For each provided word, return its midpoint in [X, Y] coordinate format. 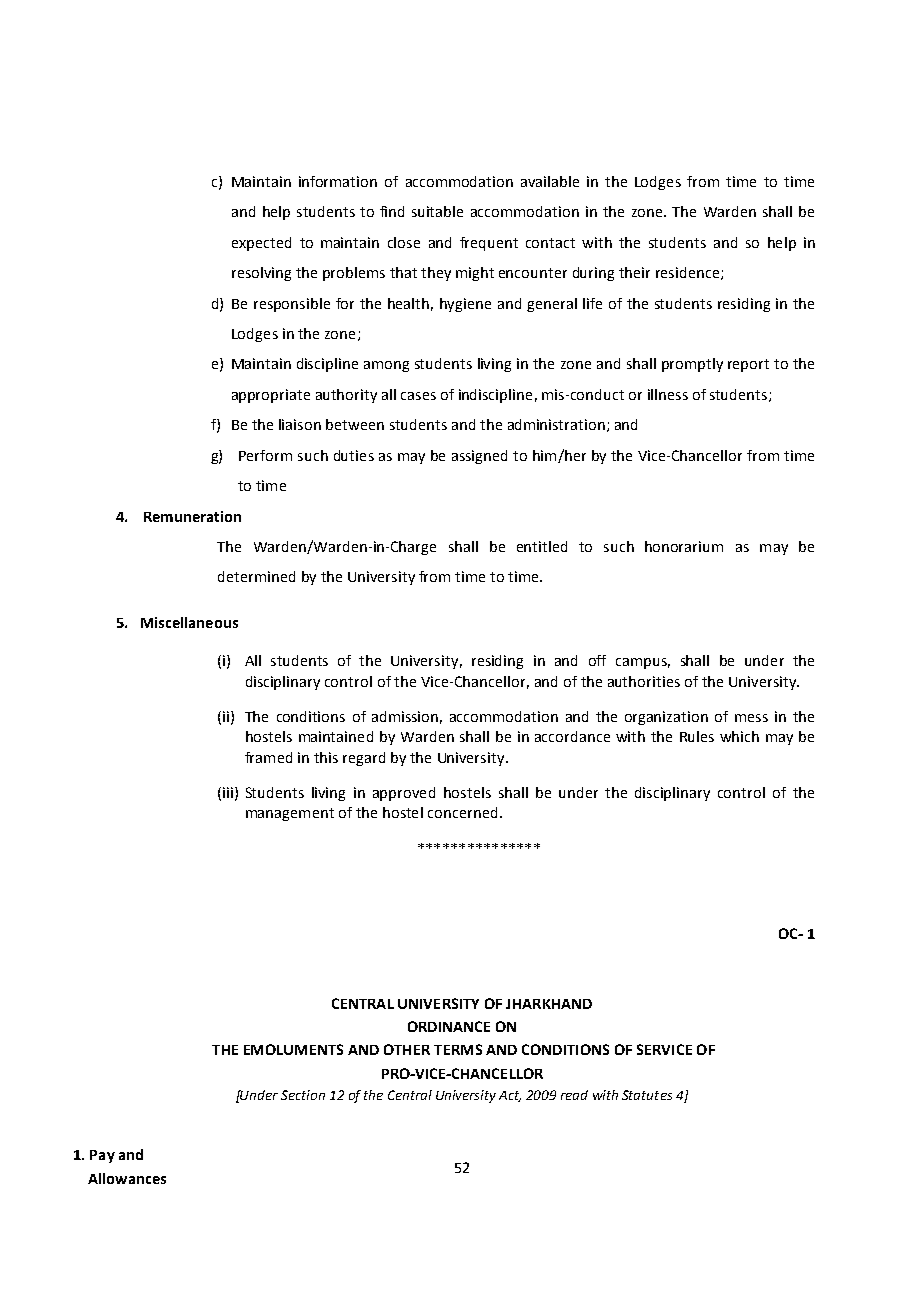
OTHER [407, 1049]
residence [689, 273]
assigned [479, 457]
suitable [437, 211]
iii [228, 792]
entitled [542, 546]
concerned [462, 812]
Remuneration [192, 516]
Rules [697, 736]
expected [261, 244]
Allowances [127, 1178]
